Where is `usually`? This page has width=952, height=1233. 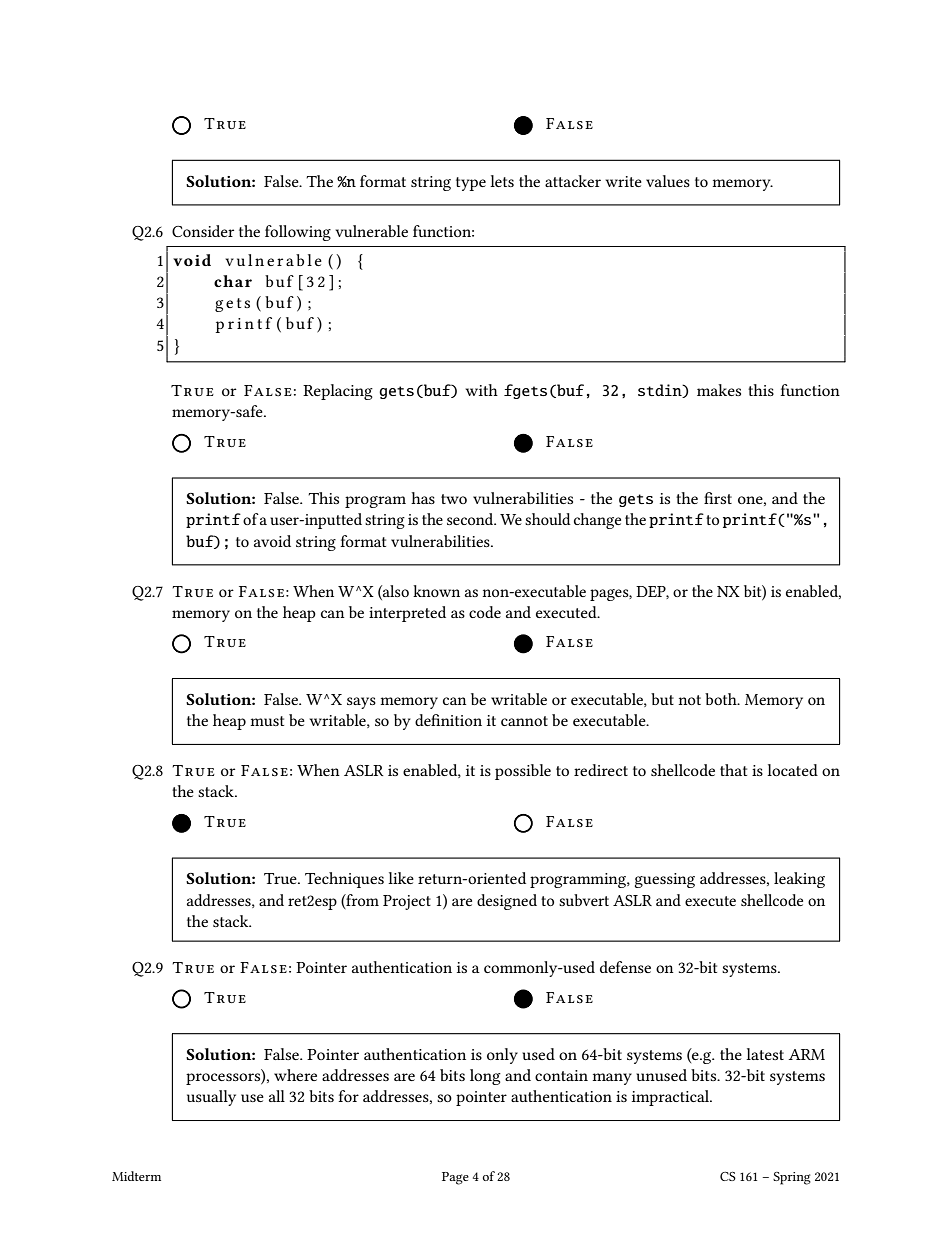
usually is located at coordinates (211, 1098).
